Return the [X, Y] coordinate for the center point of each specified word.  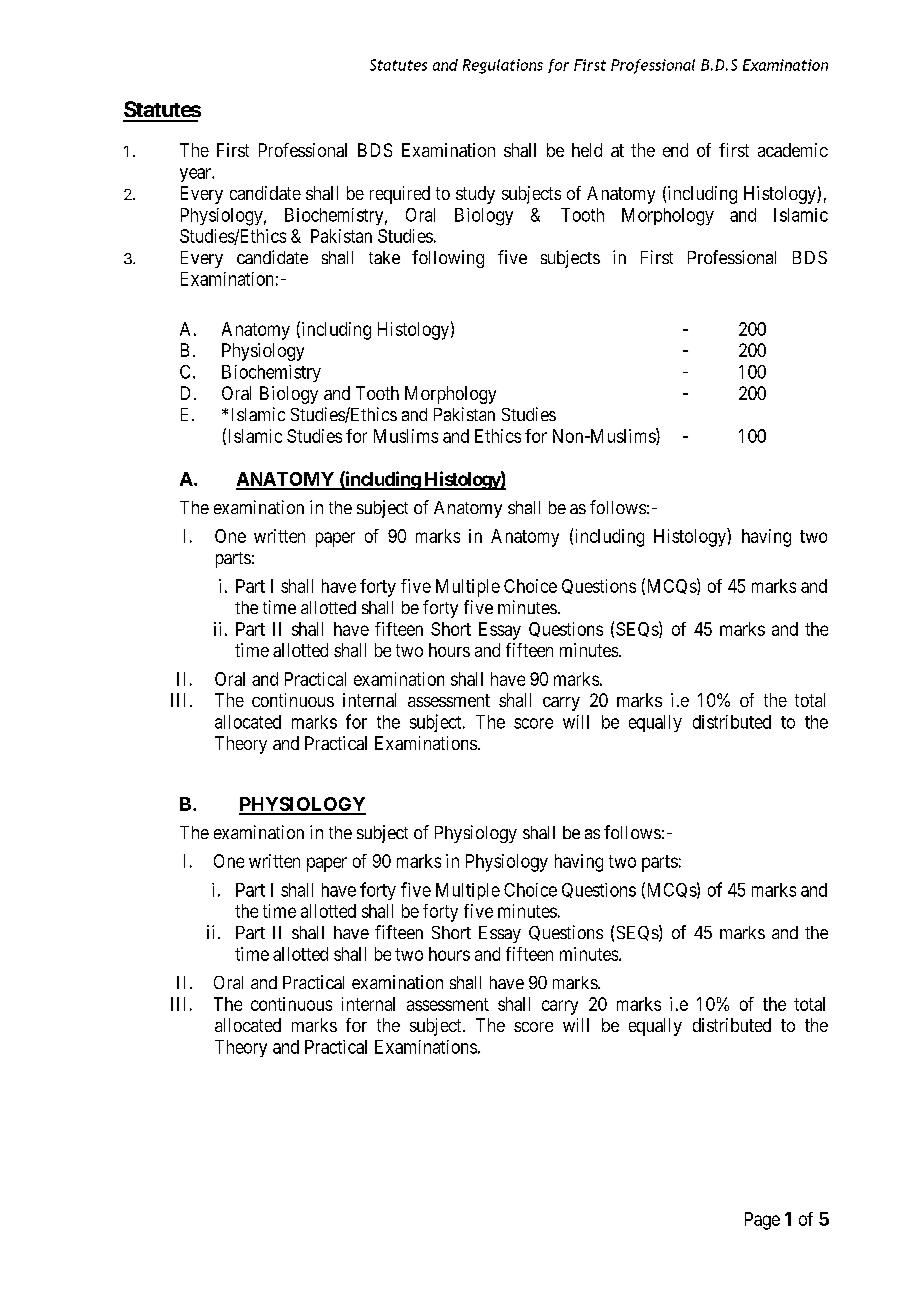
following [448, 259]
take [384, 257]
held [587, 150]
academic [793, 150]
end [675, 150]
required [400, 195]
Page [762, 1221]
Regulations [503, 66]
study [475, 195]
